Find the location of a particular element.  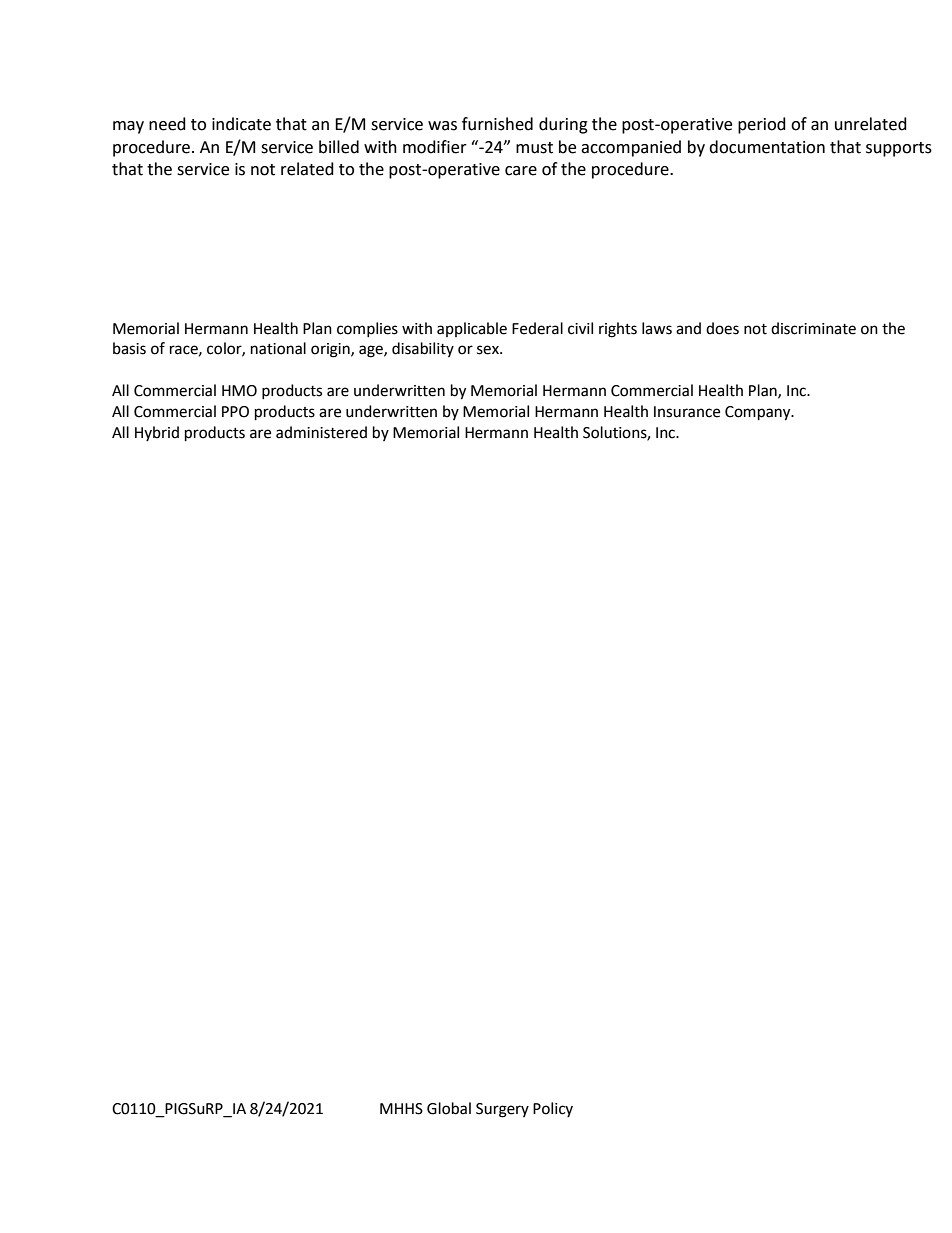

national is located at coordinates (278, 348).
